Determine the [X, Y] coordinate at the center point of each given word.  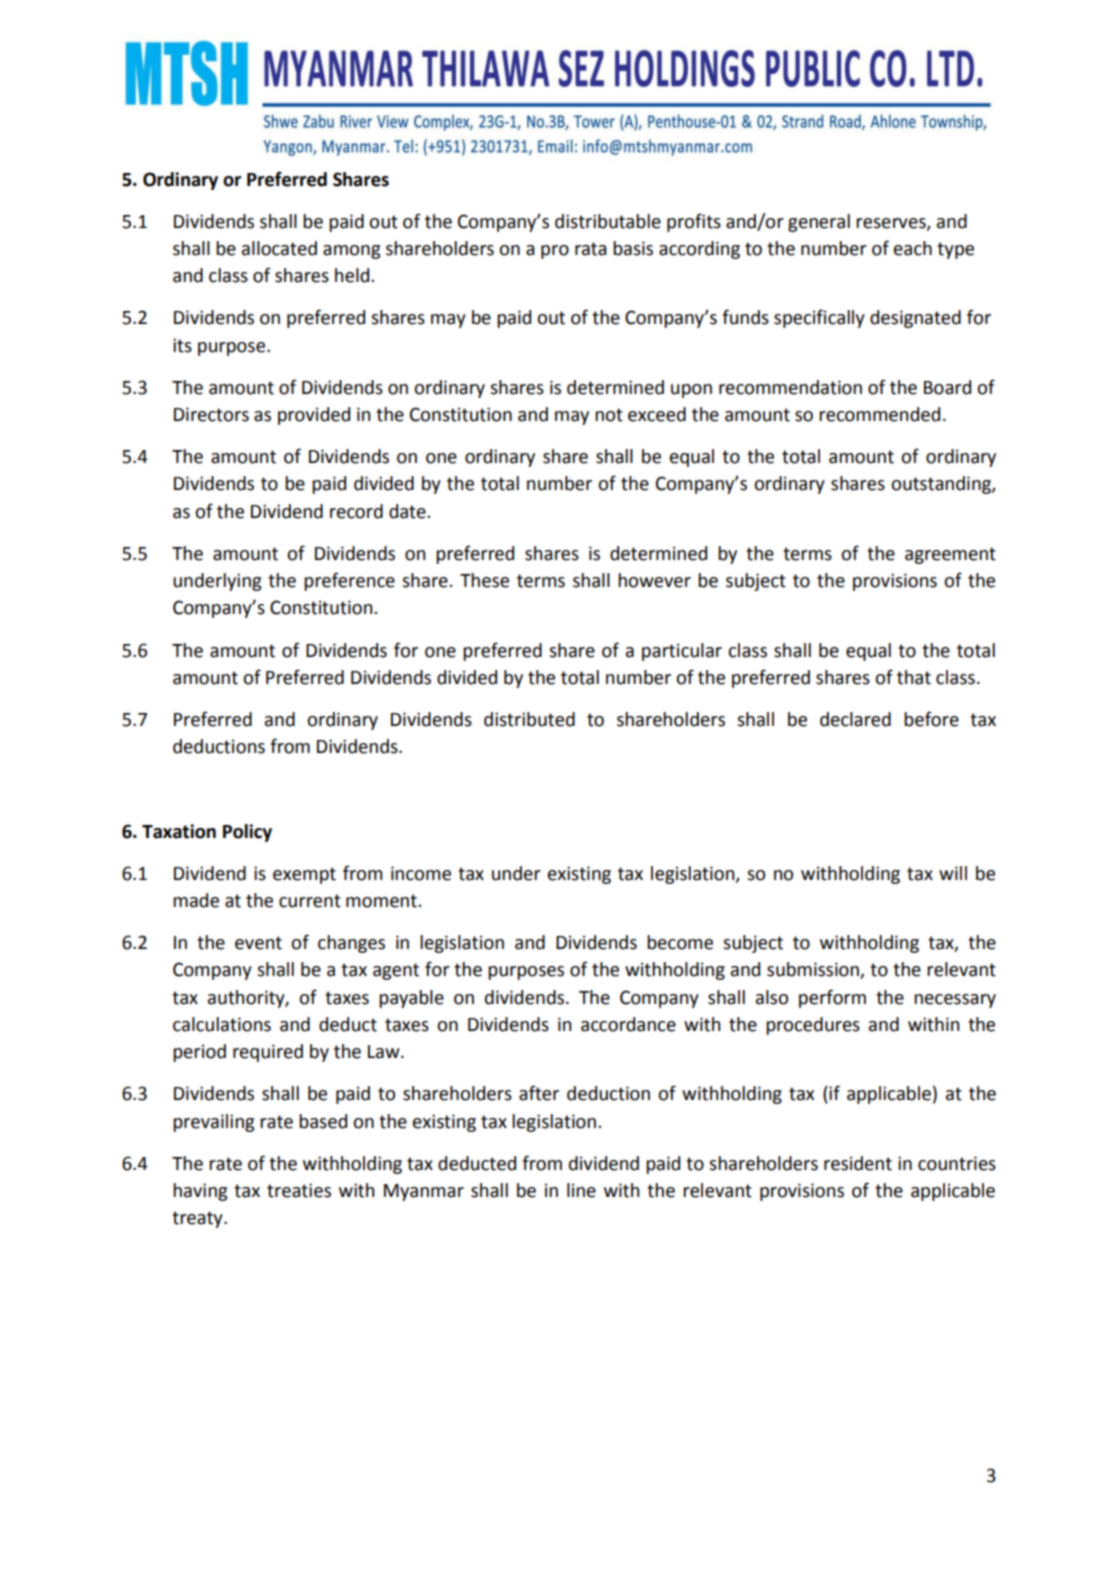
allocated [279, 248]
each [913, 248]
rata [590, 249]
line [581, 1190]
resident [858, 1163]
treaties [299, 1190]
